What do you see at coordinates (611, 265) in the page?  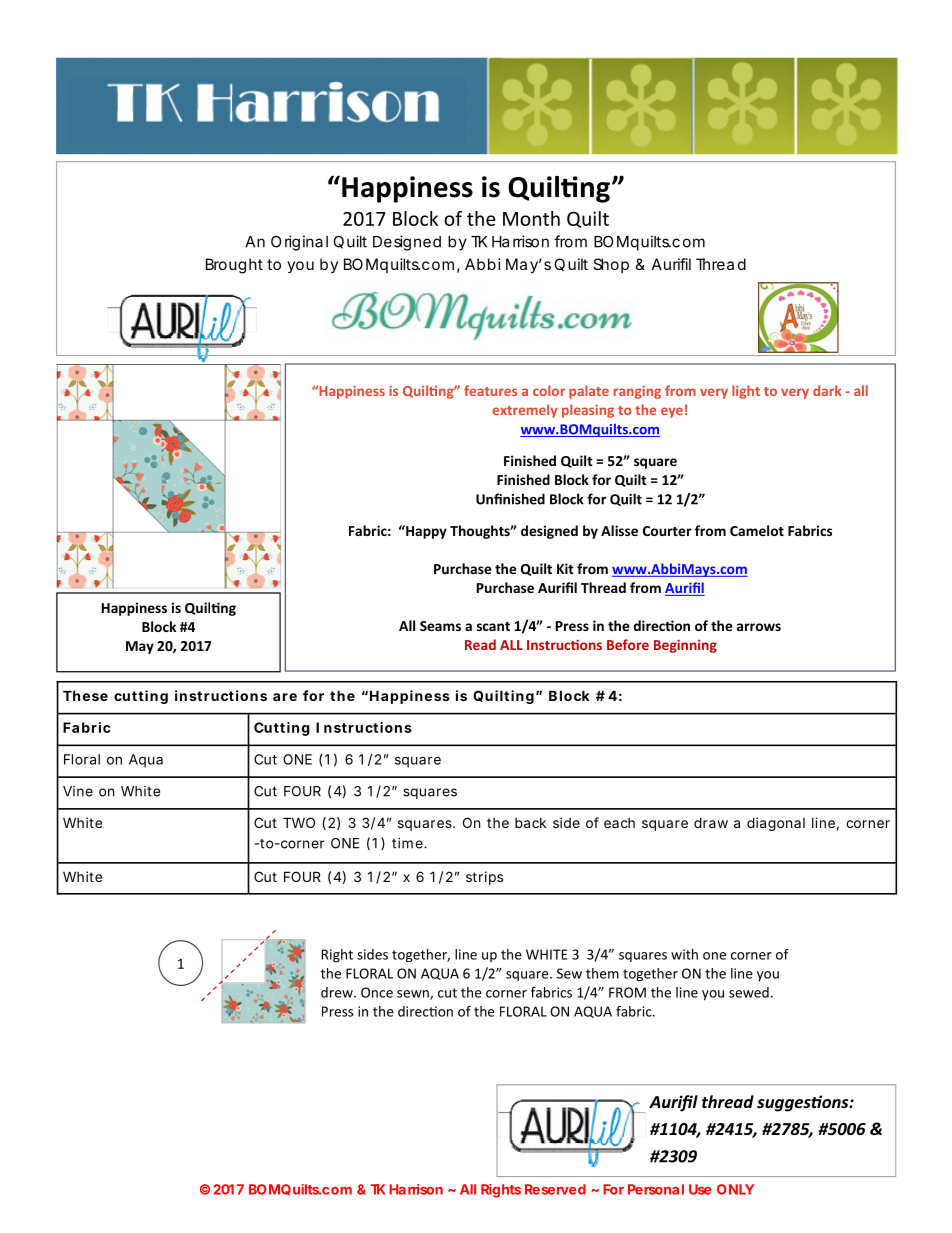 I see `Shop` at bounding box center [611, 265].
